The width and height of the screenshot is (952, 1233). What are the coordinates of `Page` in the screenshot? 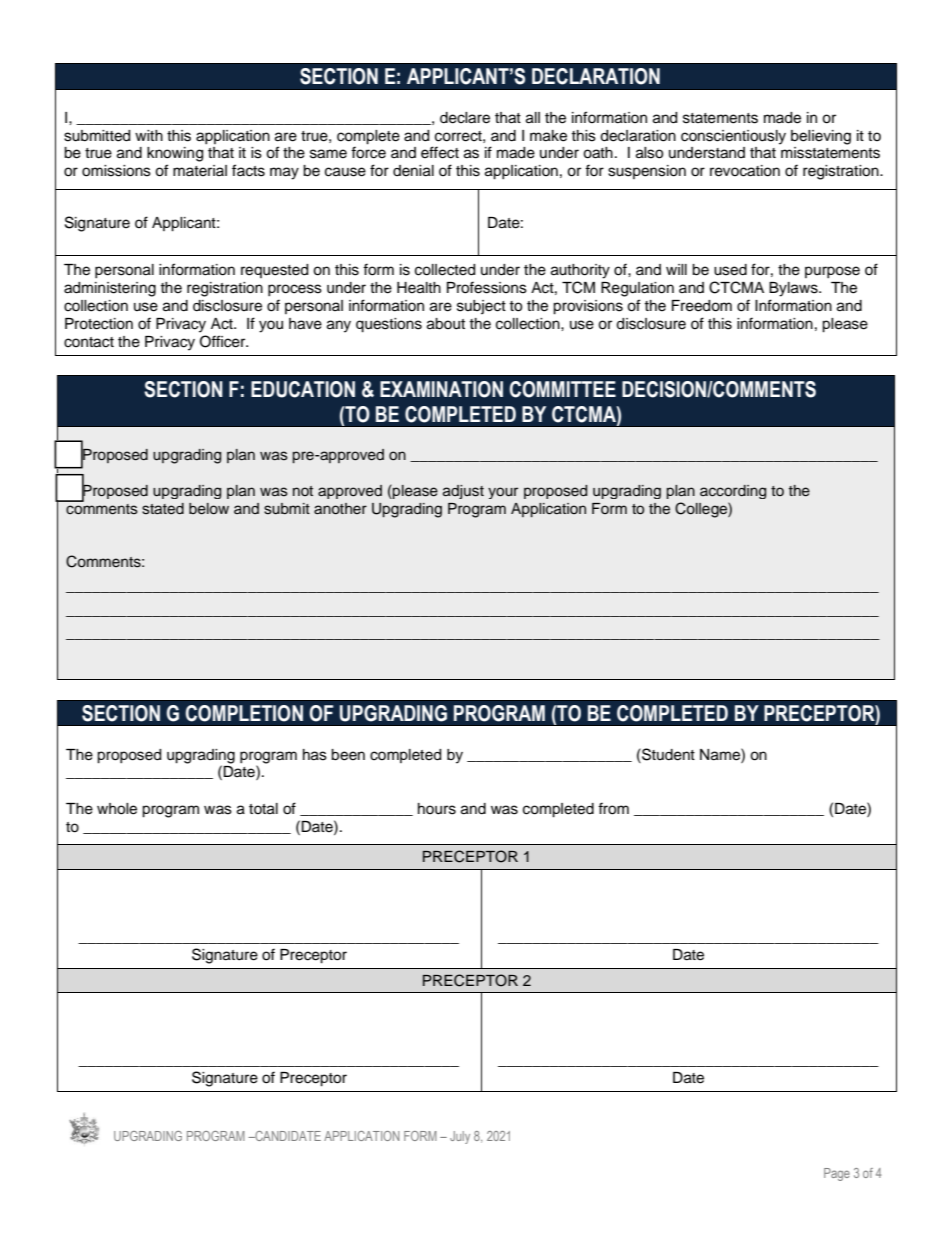 It's located at (837, 1174).
